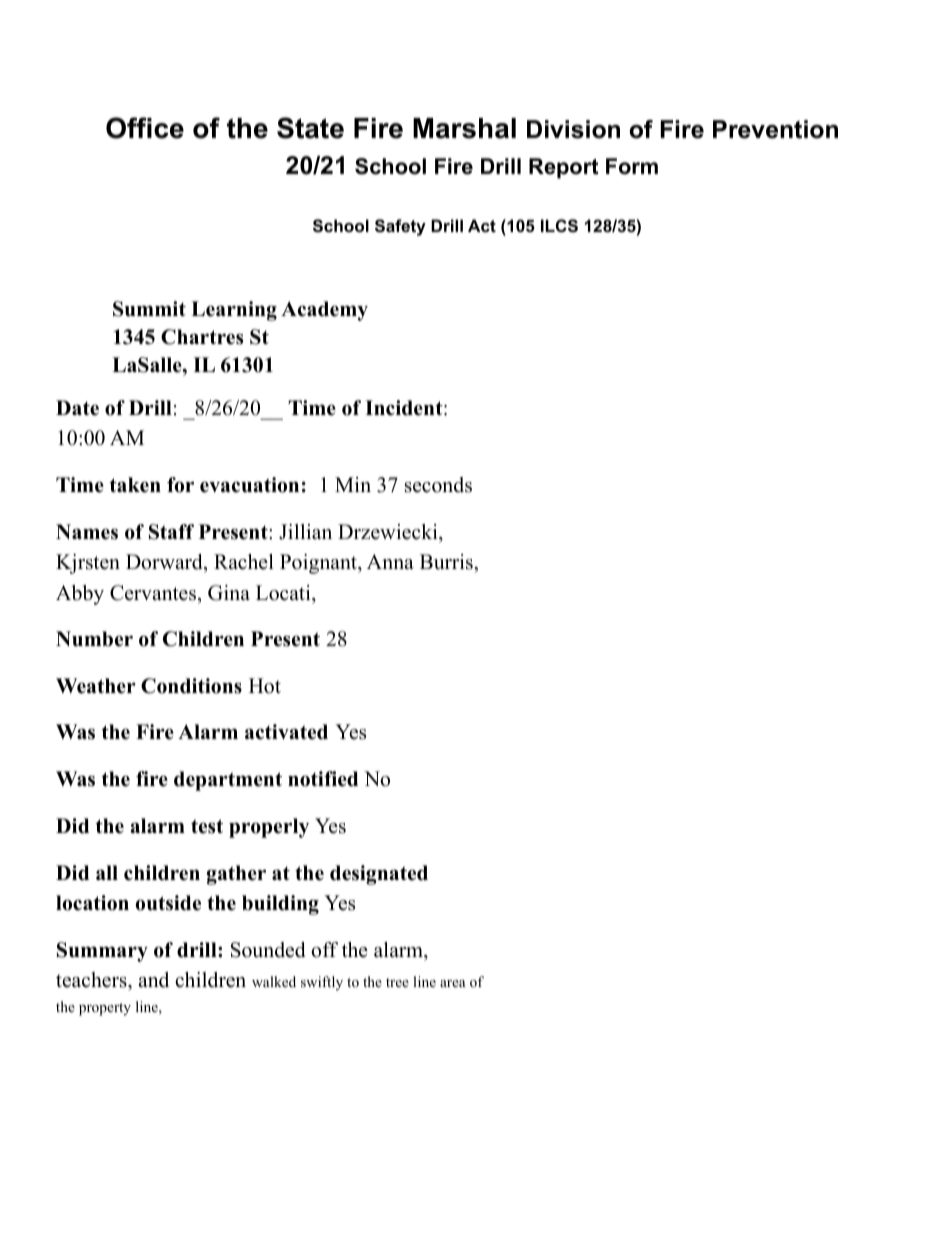  I want to click on Cervantes, so click(154, 593).
